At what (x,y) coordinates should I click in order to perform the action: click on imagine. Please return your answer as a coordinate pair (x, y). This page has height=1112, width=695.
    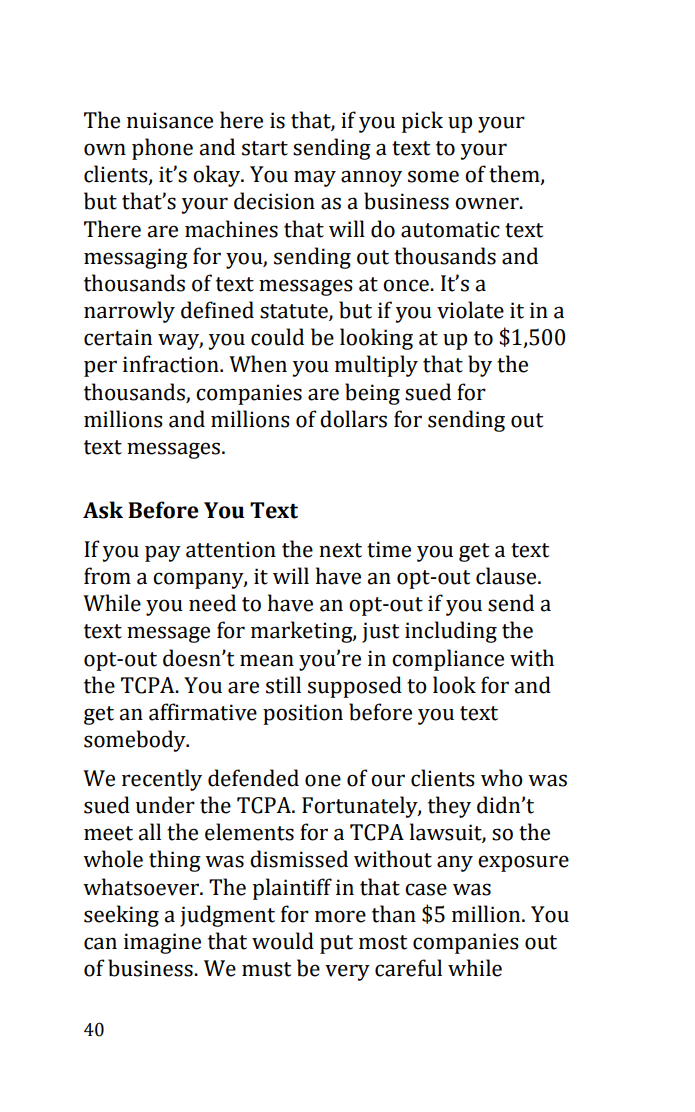
    Looking at the image, I should click on (162, 943).
